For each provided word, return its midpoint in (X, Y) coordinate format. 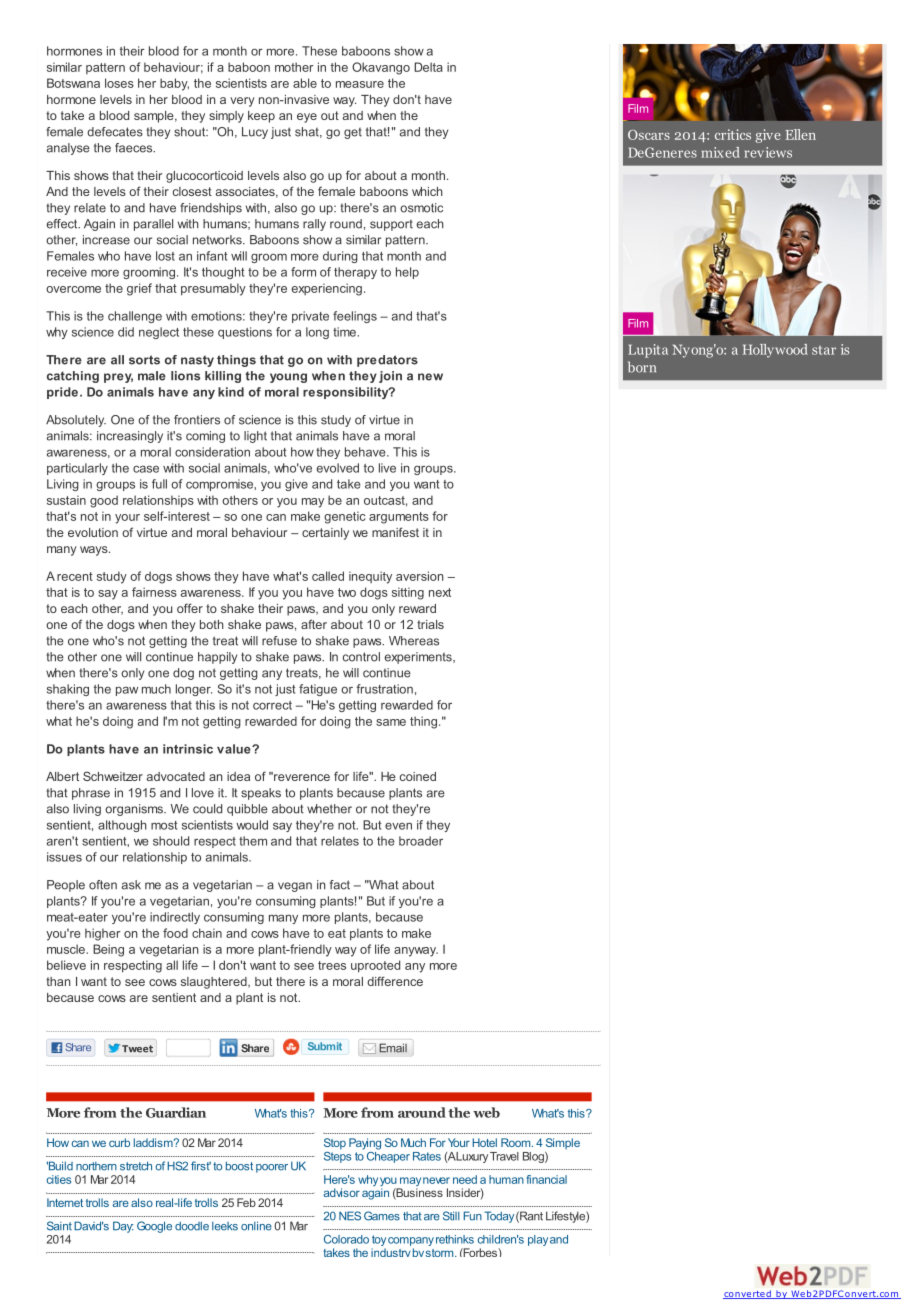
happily (217, 658)
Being (108, 950)
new (430, 377)
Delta (428, 67)
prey (118, 378)
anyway (416, 952)
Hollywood (775, 351)
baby (174, 84)
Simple (563, 1143)
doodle (192, 1226)
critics (733, 134)
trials (430, 624)
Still (451, 1216)
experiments (419, 658)
